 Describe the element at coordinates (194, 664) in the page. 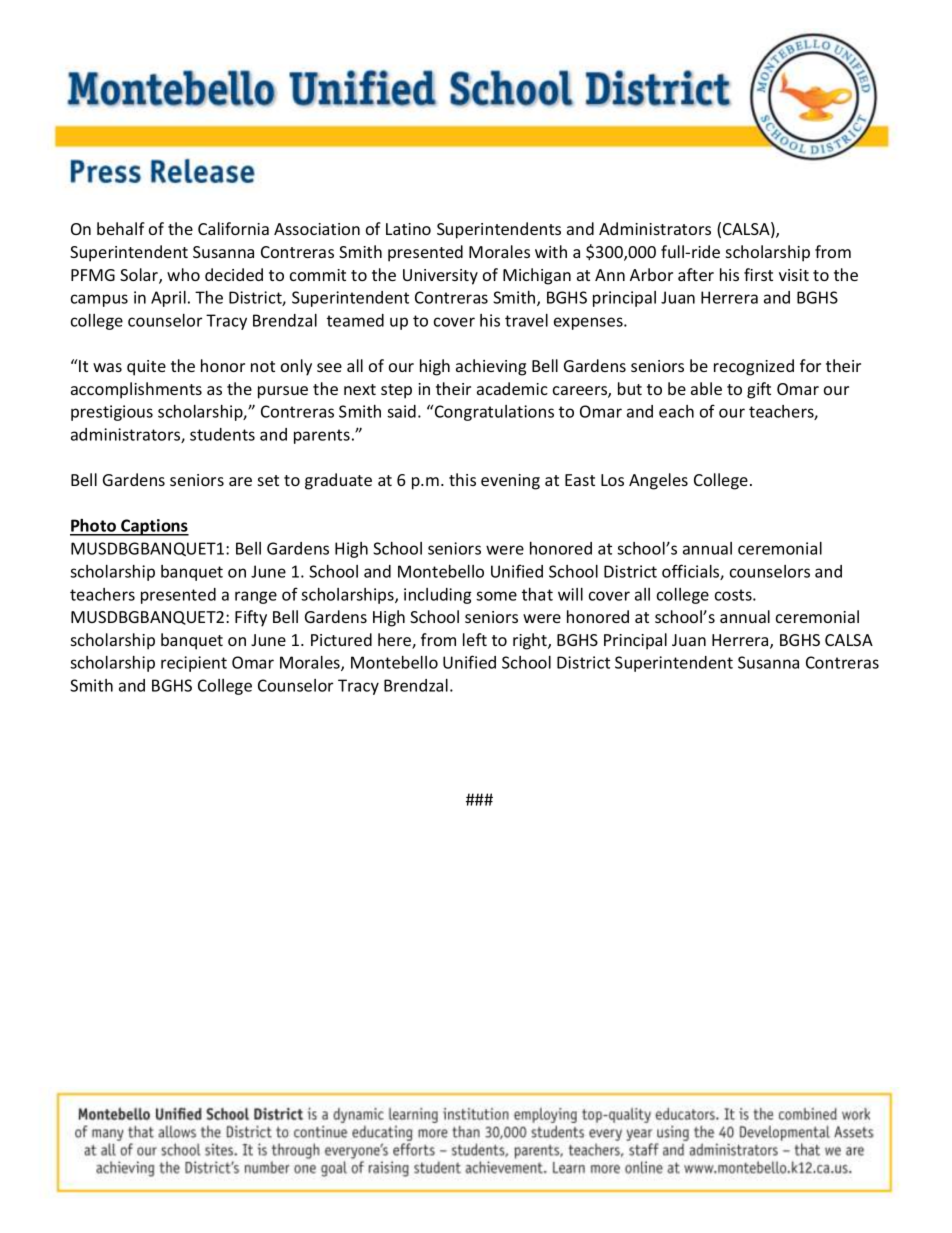

I see `recipient` at that location.
